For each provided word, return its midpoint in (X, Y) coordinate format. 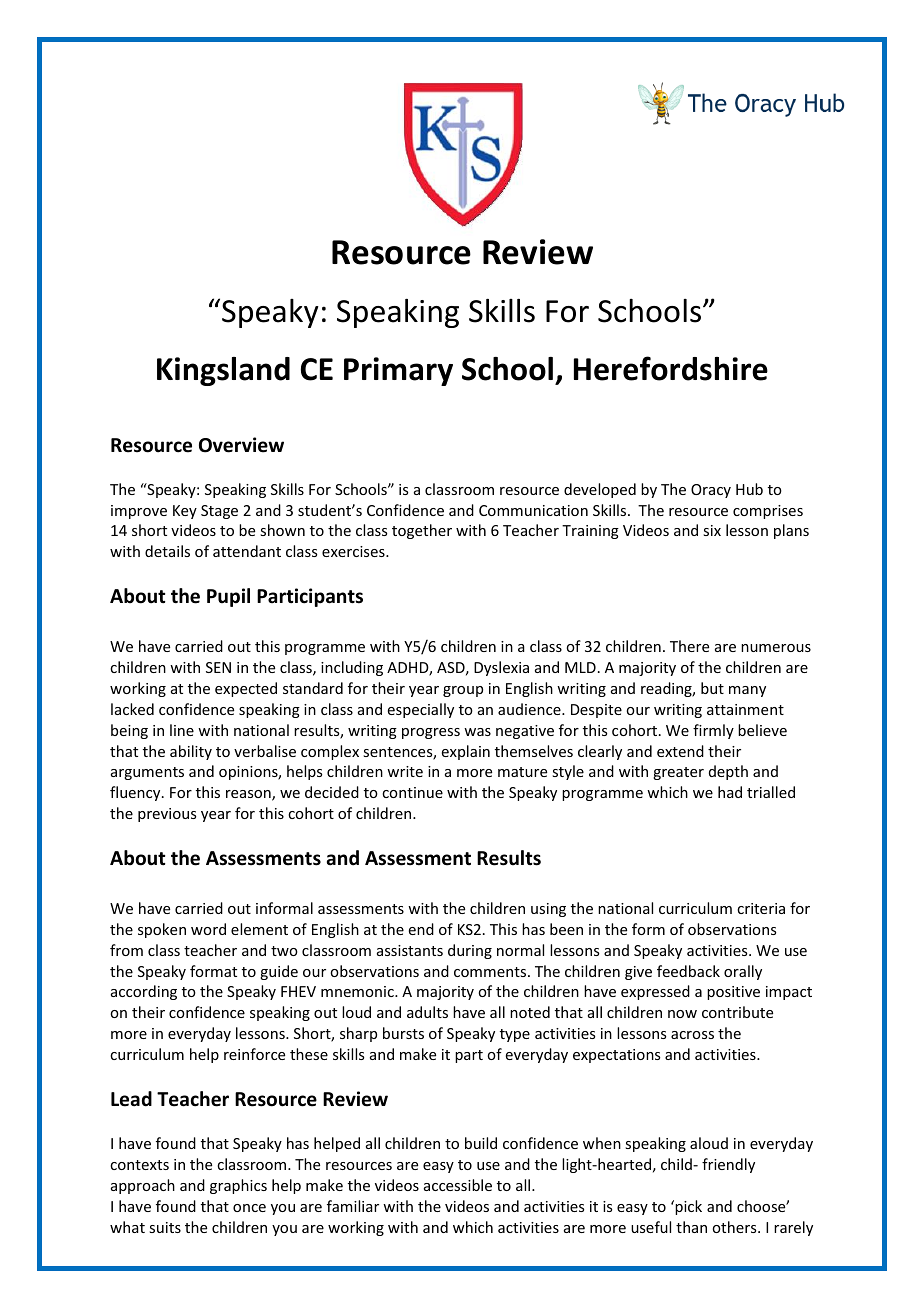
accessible (458, 1185)
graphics (238, 1186)
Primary (398, 371)
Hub (749, 489)
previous (167, 815)
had (730, 792)
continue (412, 792)
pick (687, 1207)
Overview (241, 445)
